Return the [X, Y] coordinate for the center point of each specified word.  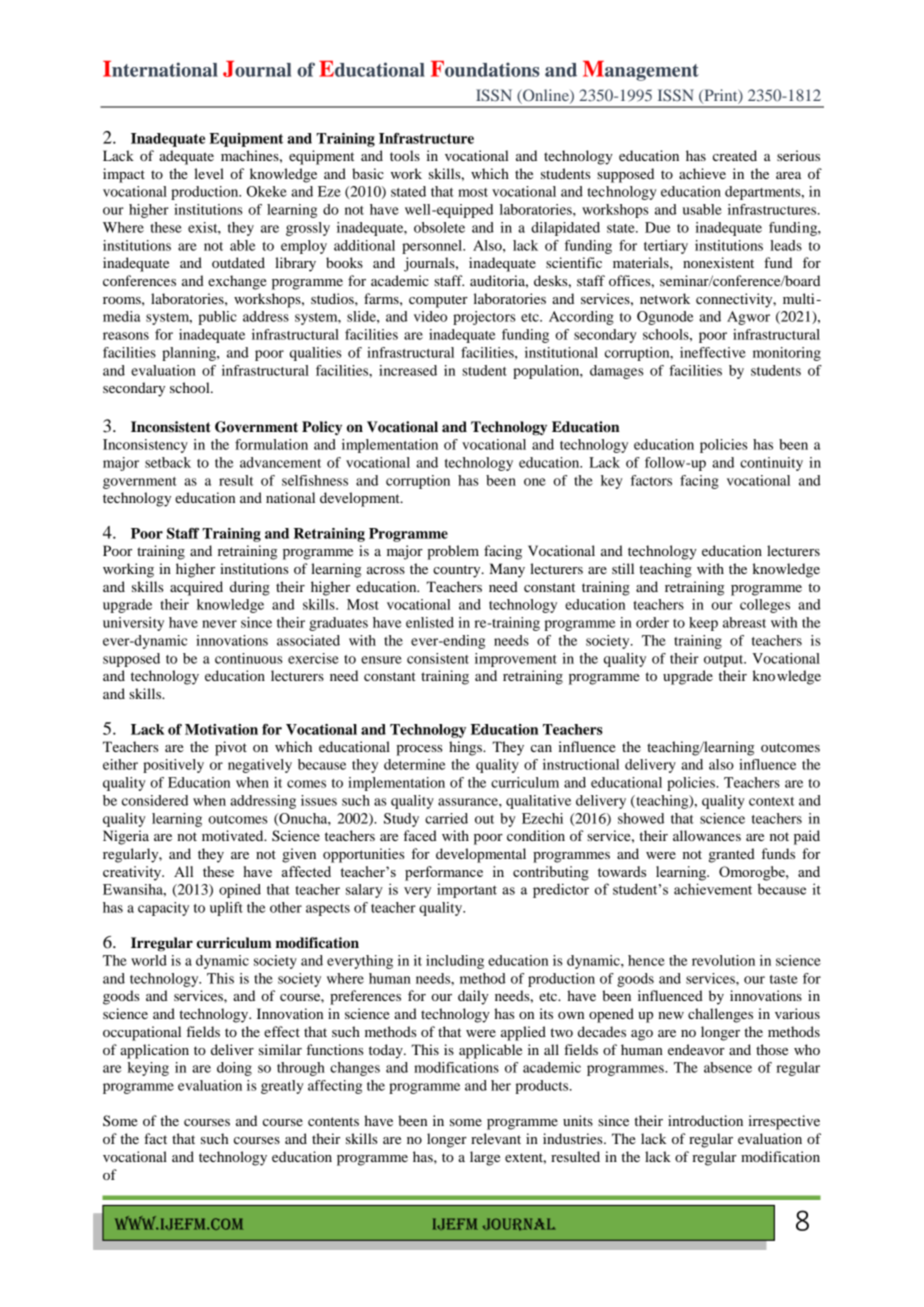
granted [732, 855]
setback [168, 462]
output [725, 661]
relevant [496, 1138]
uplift [226, 909]
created [735, 155]
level [209, 173]
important [467, 890]
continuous [249, 658]
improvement [516, 660]
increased [408, 370]
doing [234, 1069]
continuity [771, 464]
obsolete [439, 227]
